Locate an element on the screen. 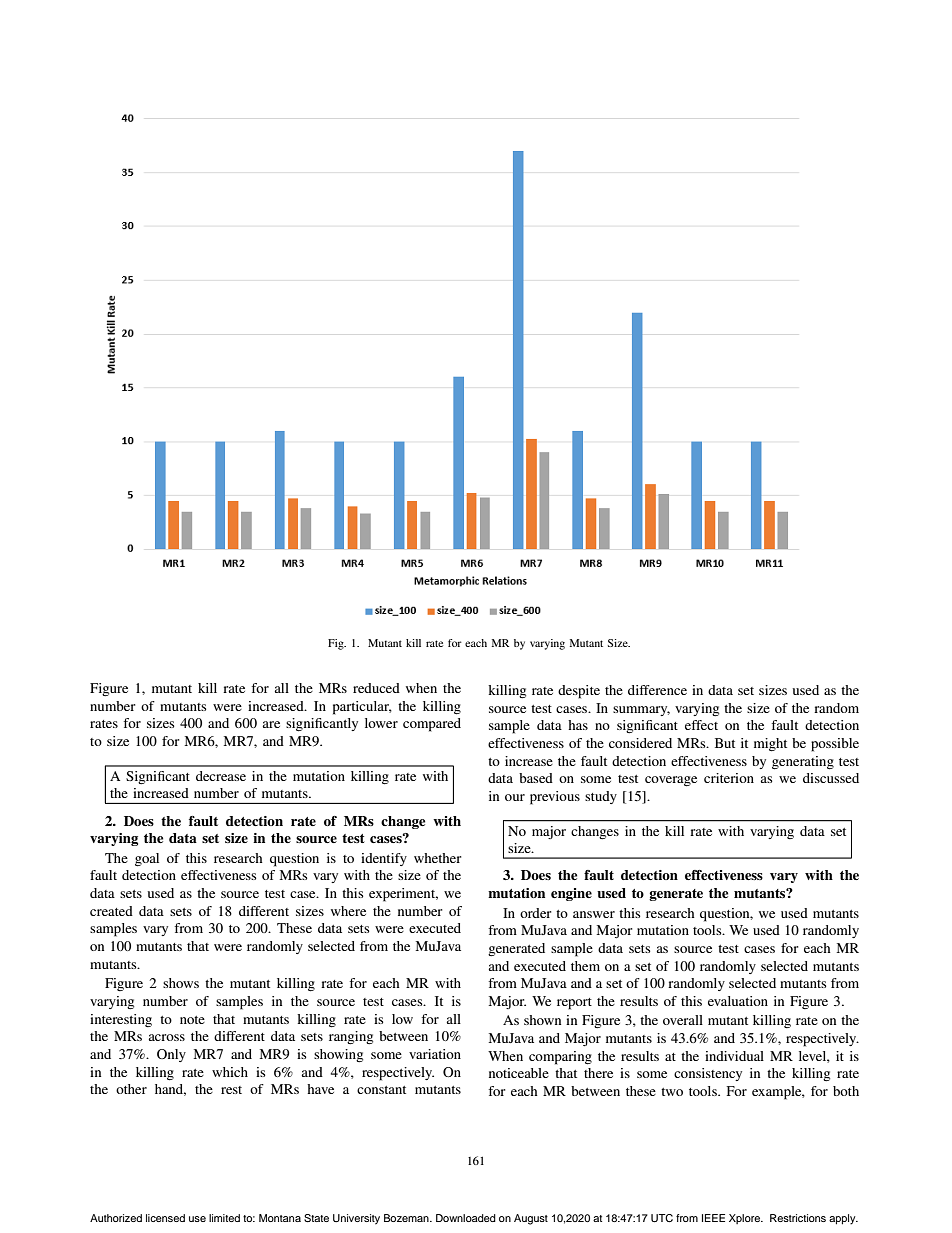 Image resolution: width=952 pixels, height=1233 pixels. note is located at coordinates (192, 1020).
